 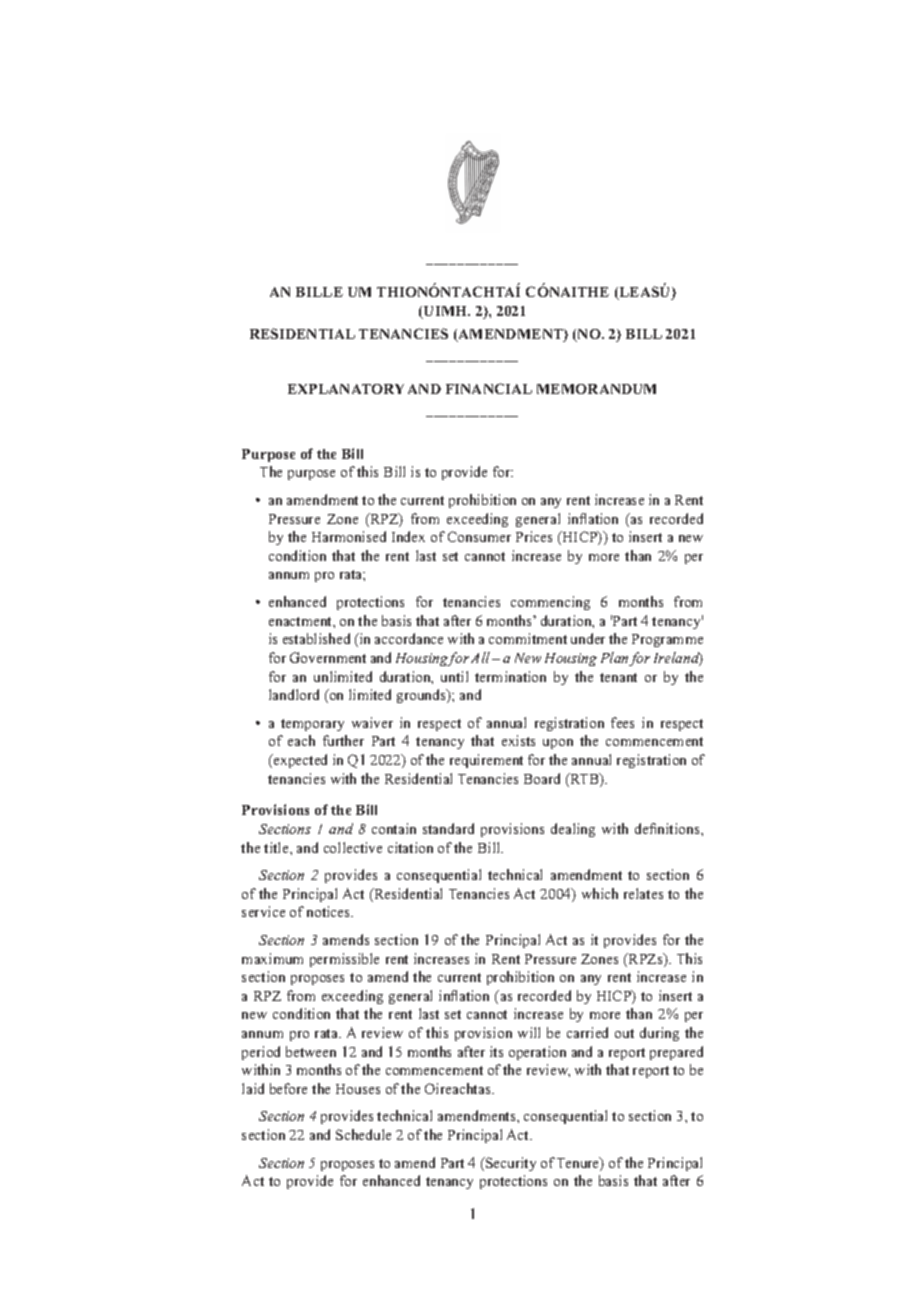 What do you see at coordinates (448, 828) in the image?
I see `standard` at bounding box center [448, 828].
